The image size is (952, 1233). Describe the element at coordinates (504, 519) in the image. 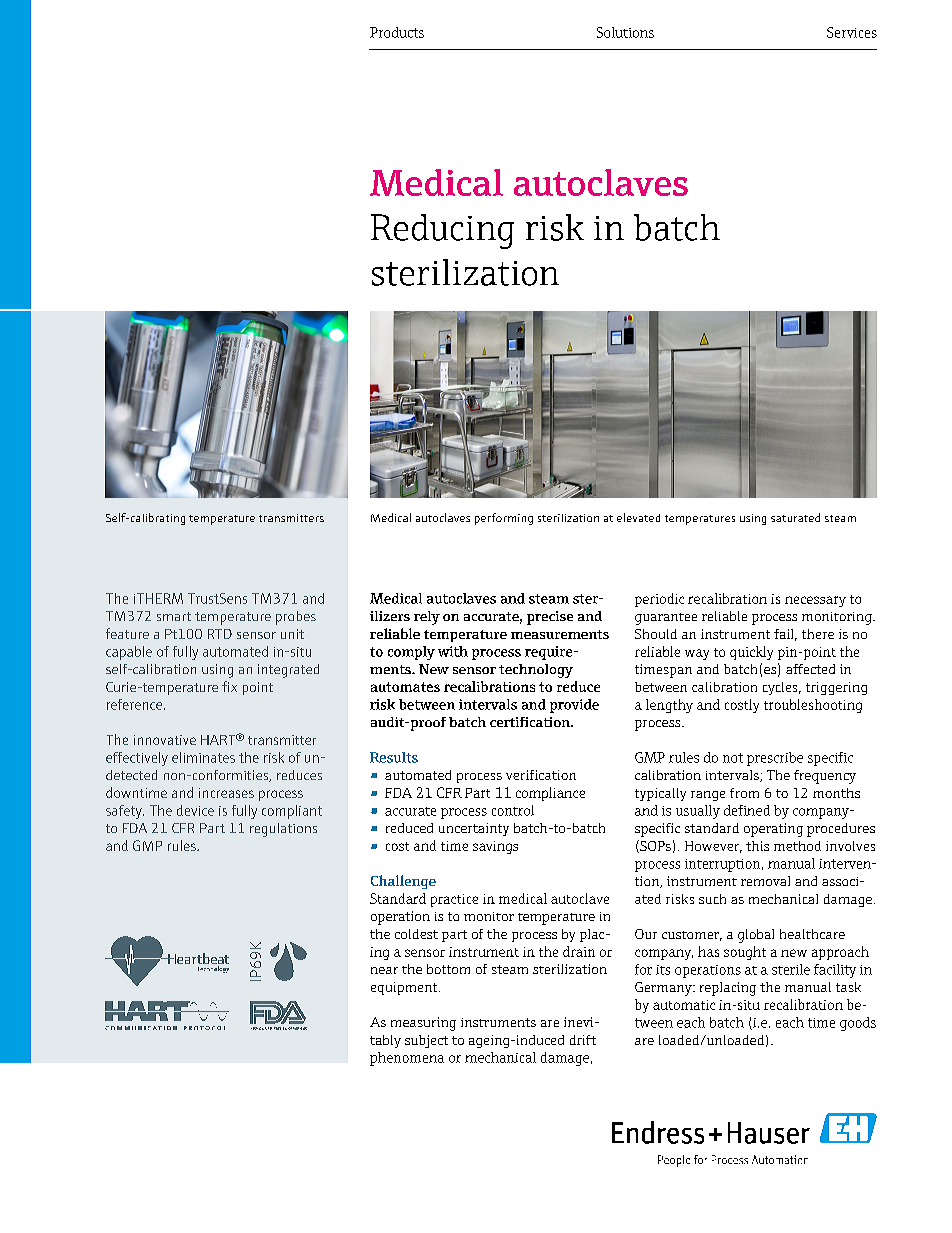

I see `performing` at that location.
